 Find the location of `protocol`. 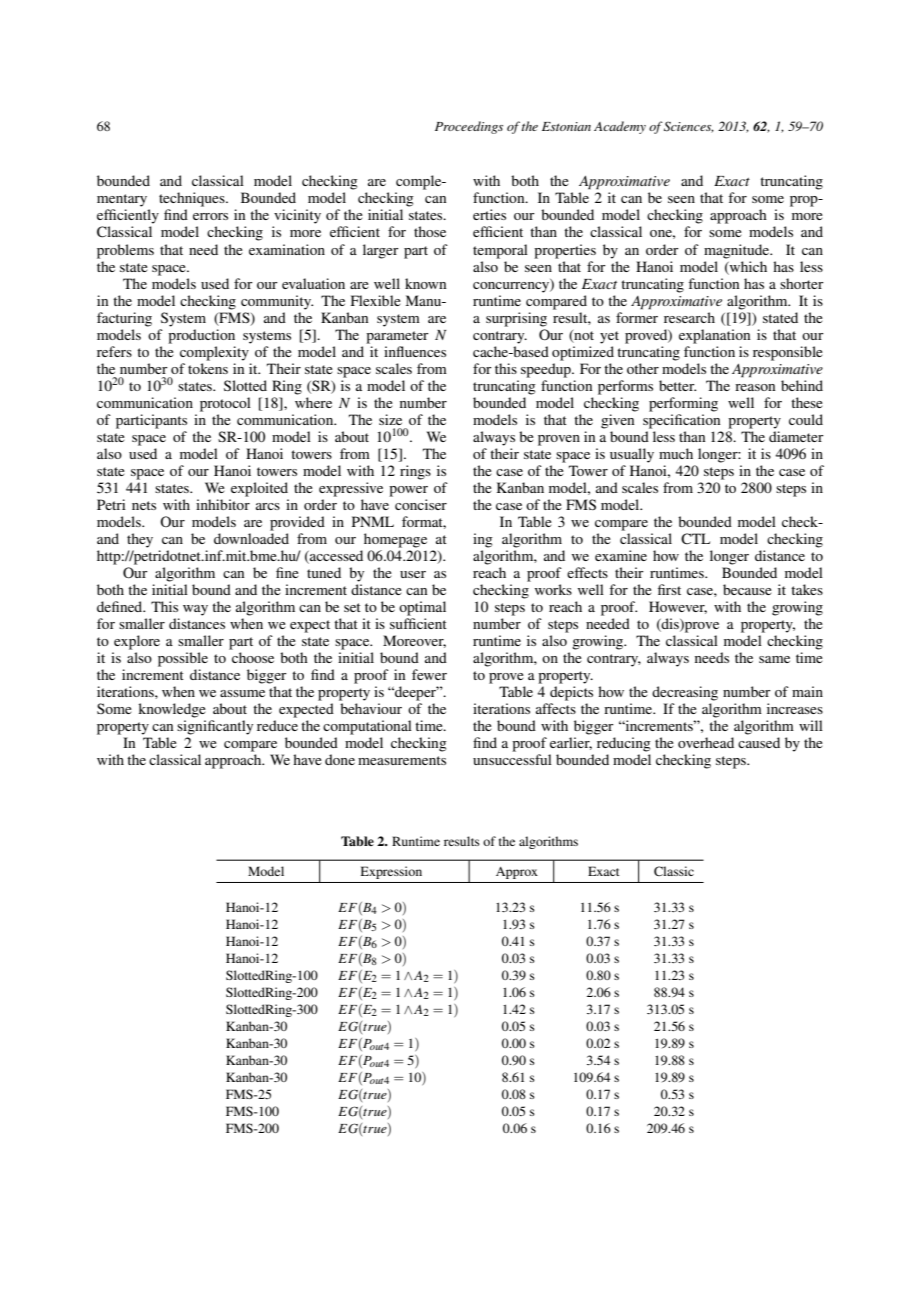

protocol is located at coordinates (225, 404).
